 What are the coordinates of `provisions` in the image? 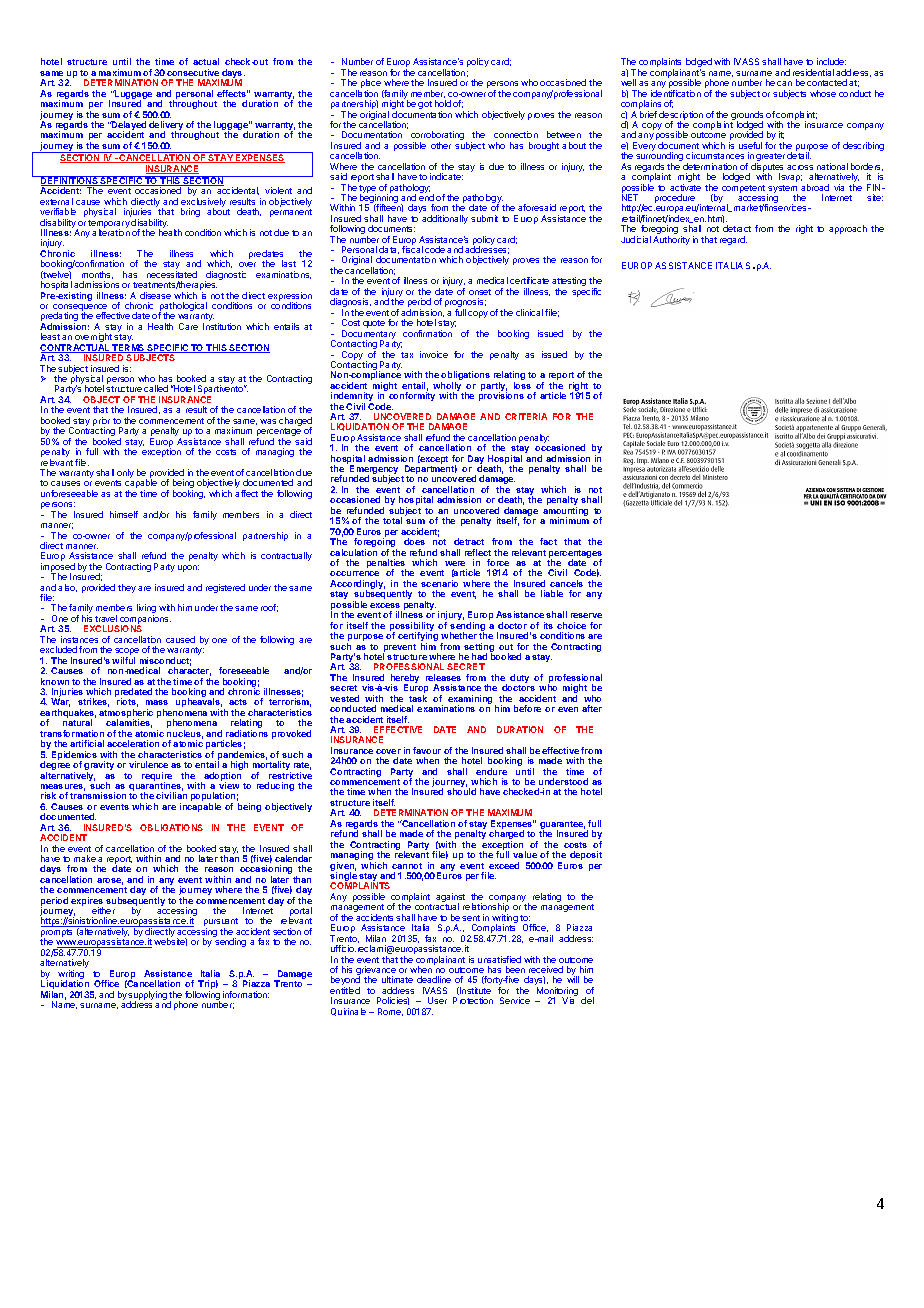 It's located at (501, 396).
